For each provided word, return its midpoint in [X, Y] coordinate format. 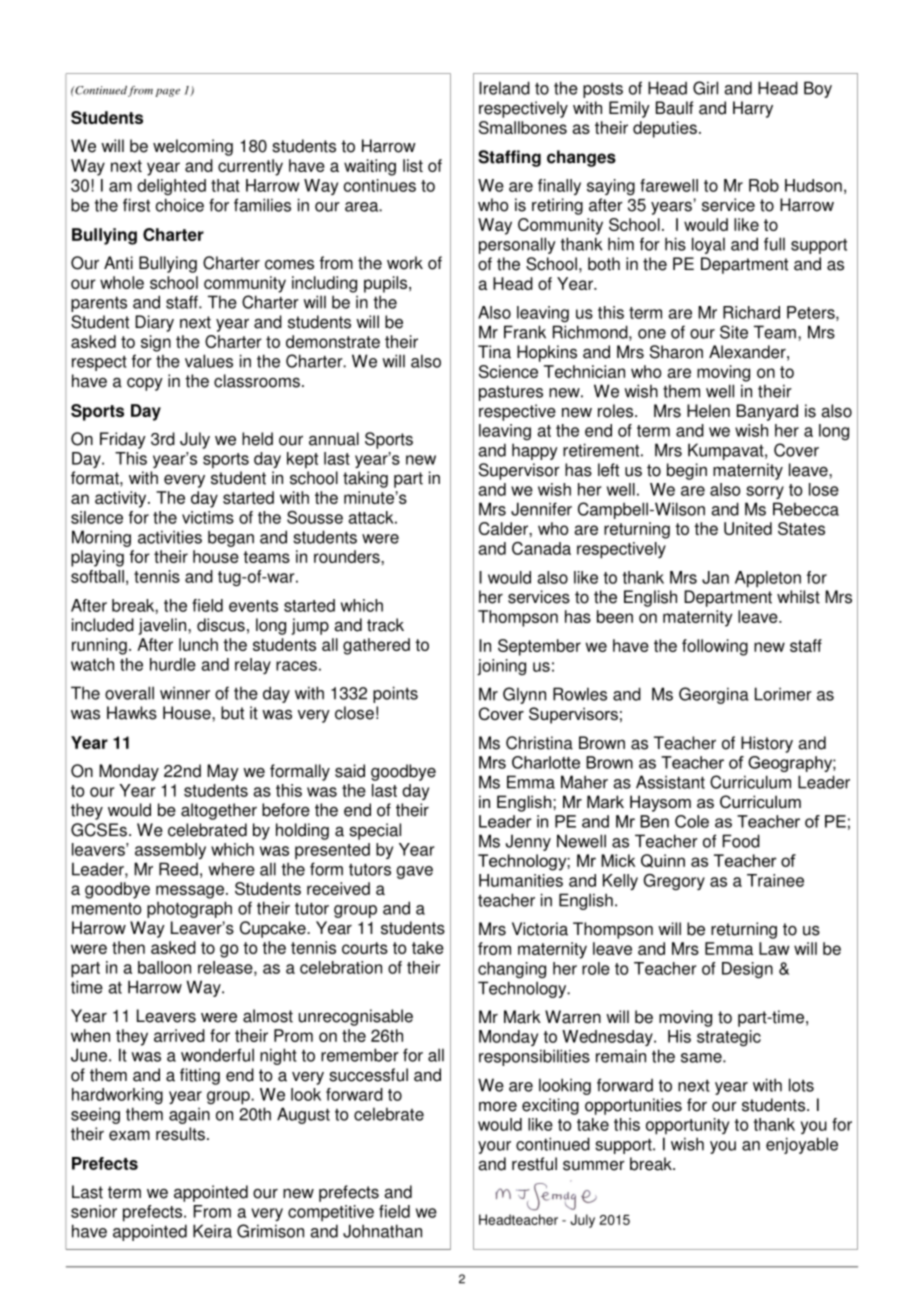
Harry [753, 109]
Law [774, 948]
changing [512, 970]
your [494, 1147]
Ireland [504, 88]
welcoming [193, 147]
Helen [708, 411]
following [715, 647]
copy [145, 384]
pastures [511, 393]
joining [501, 667]
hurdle [173, 664]
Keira [212, 1231]
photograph [189, 909]
